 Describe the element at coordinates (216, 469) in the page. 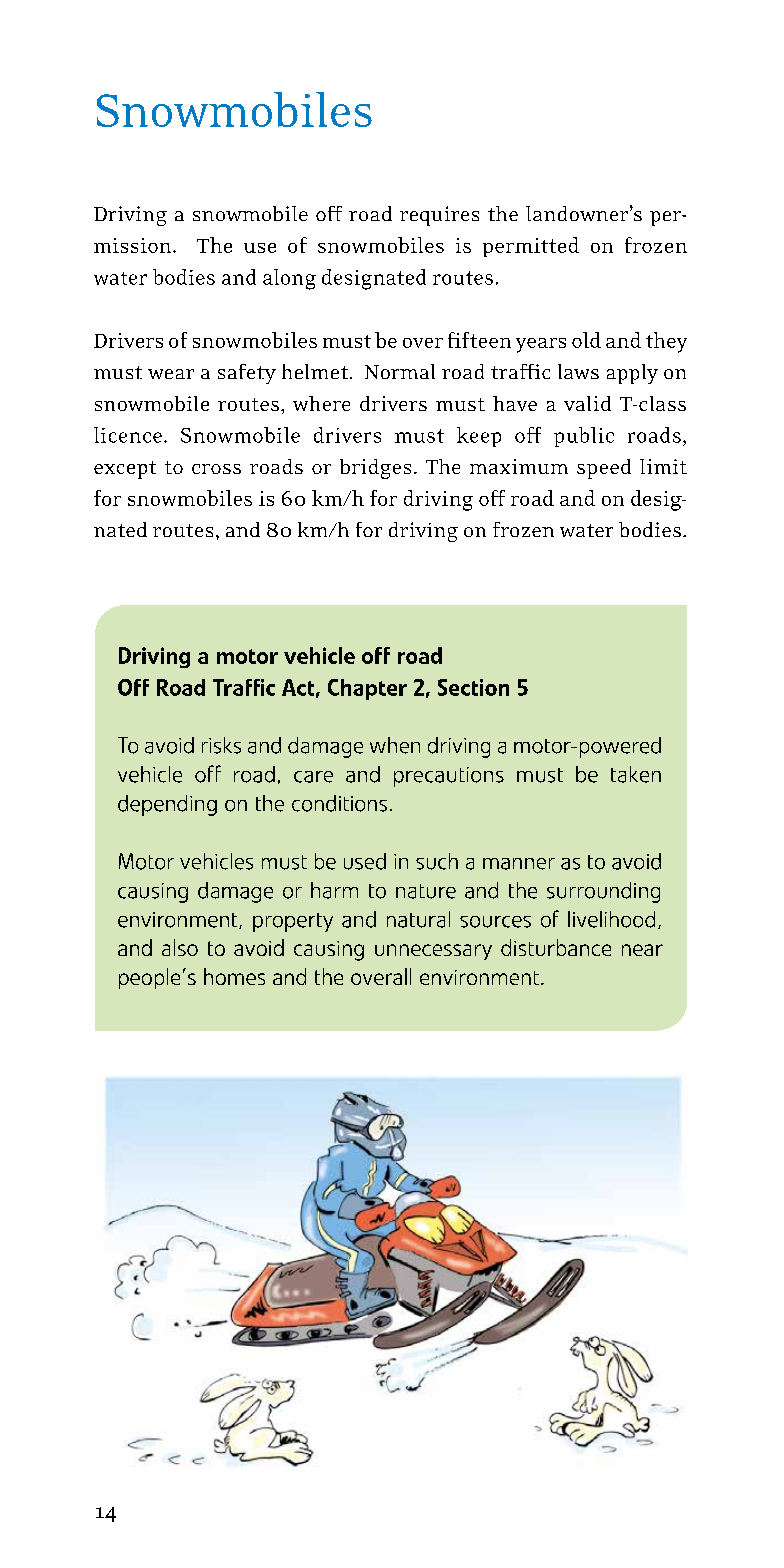

I see `cross` at that location.
